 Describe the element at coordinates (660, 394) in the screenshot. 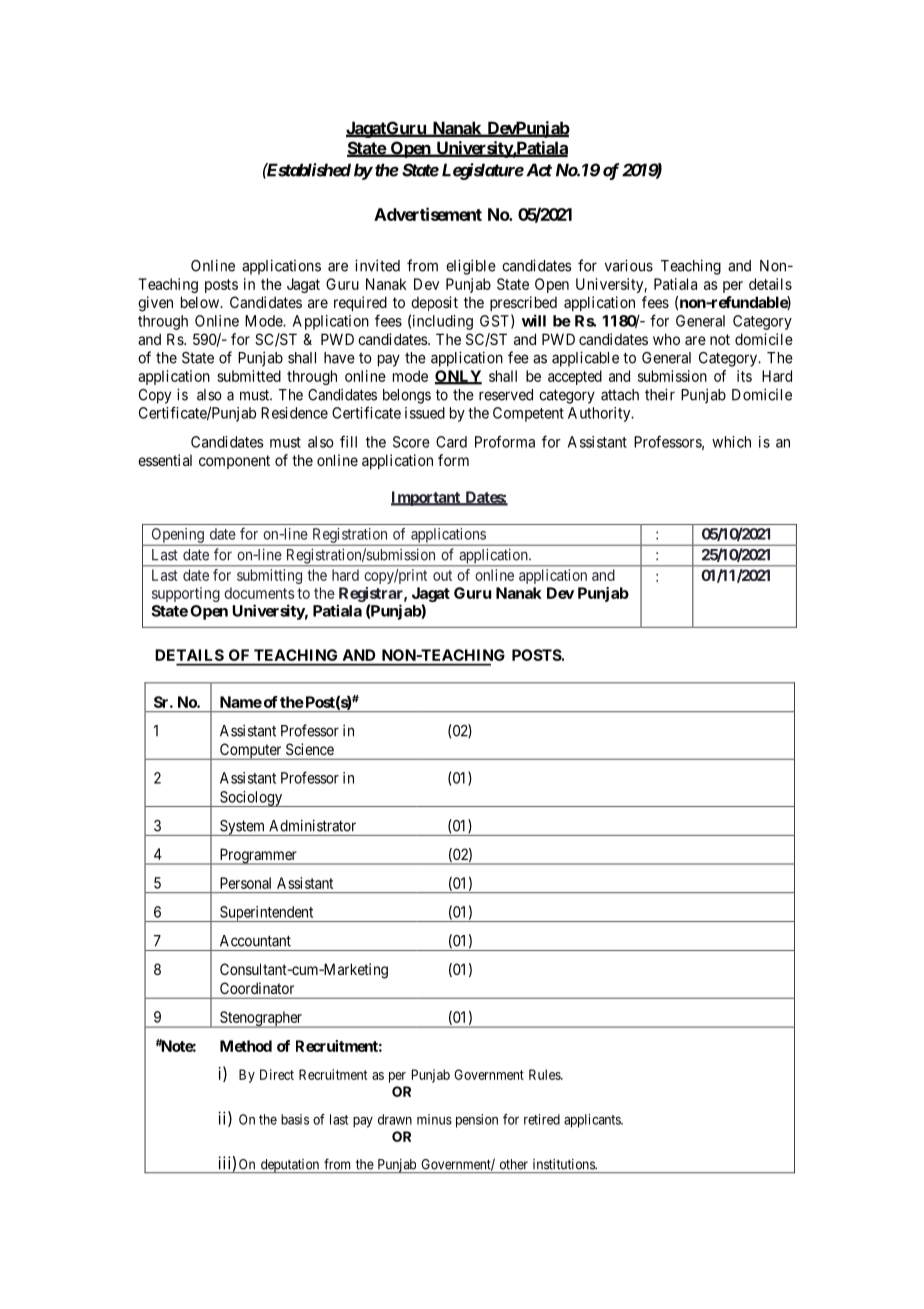

I see `their` at that location.
